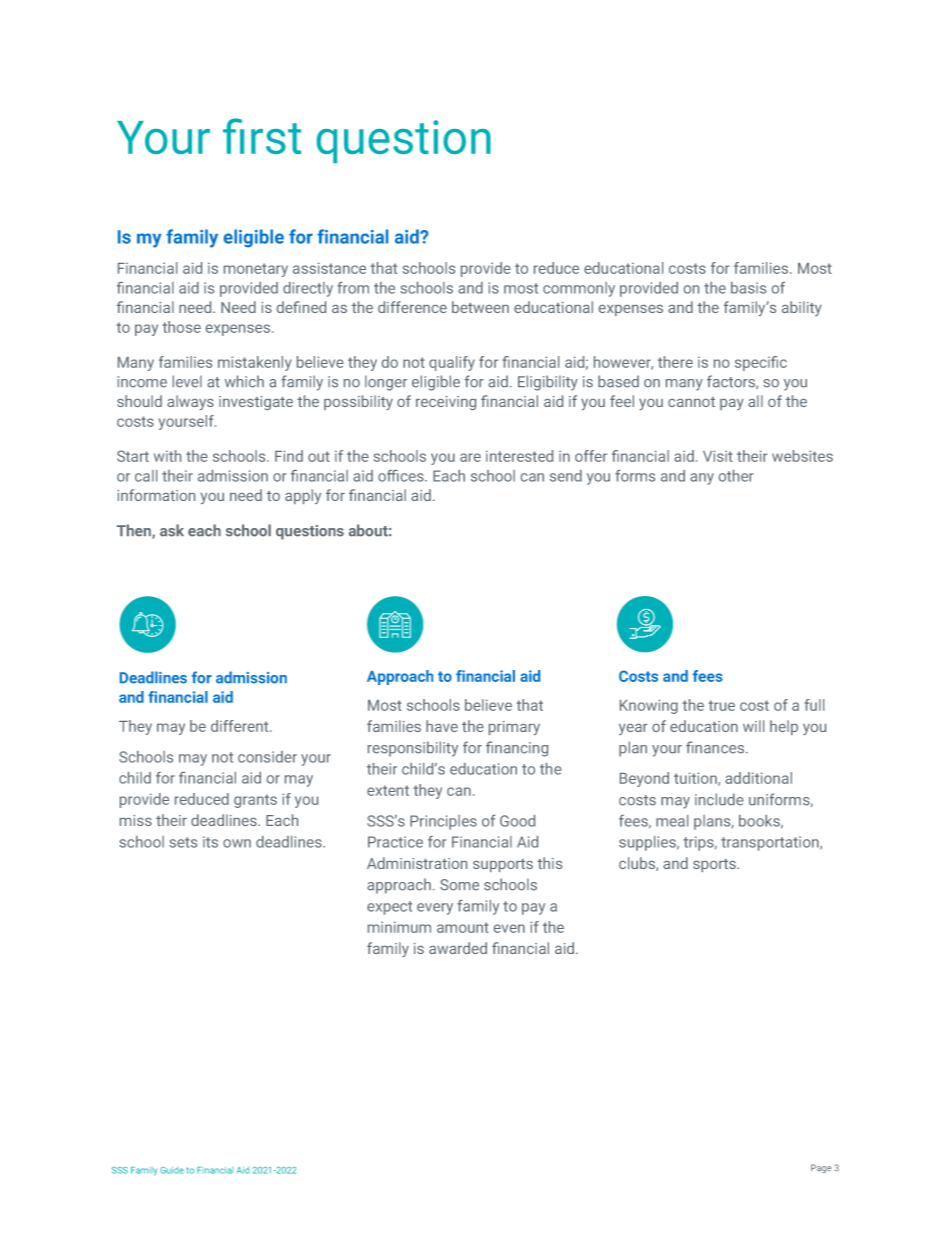  Describe the element at coordinates (458, 948) in the page. I see `awarded` at that location.
